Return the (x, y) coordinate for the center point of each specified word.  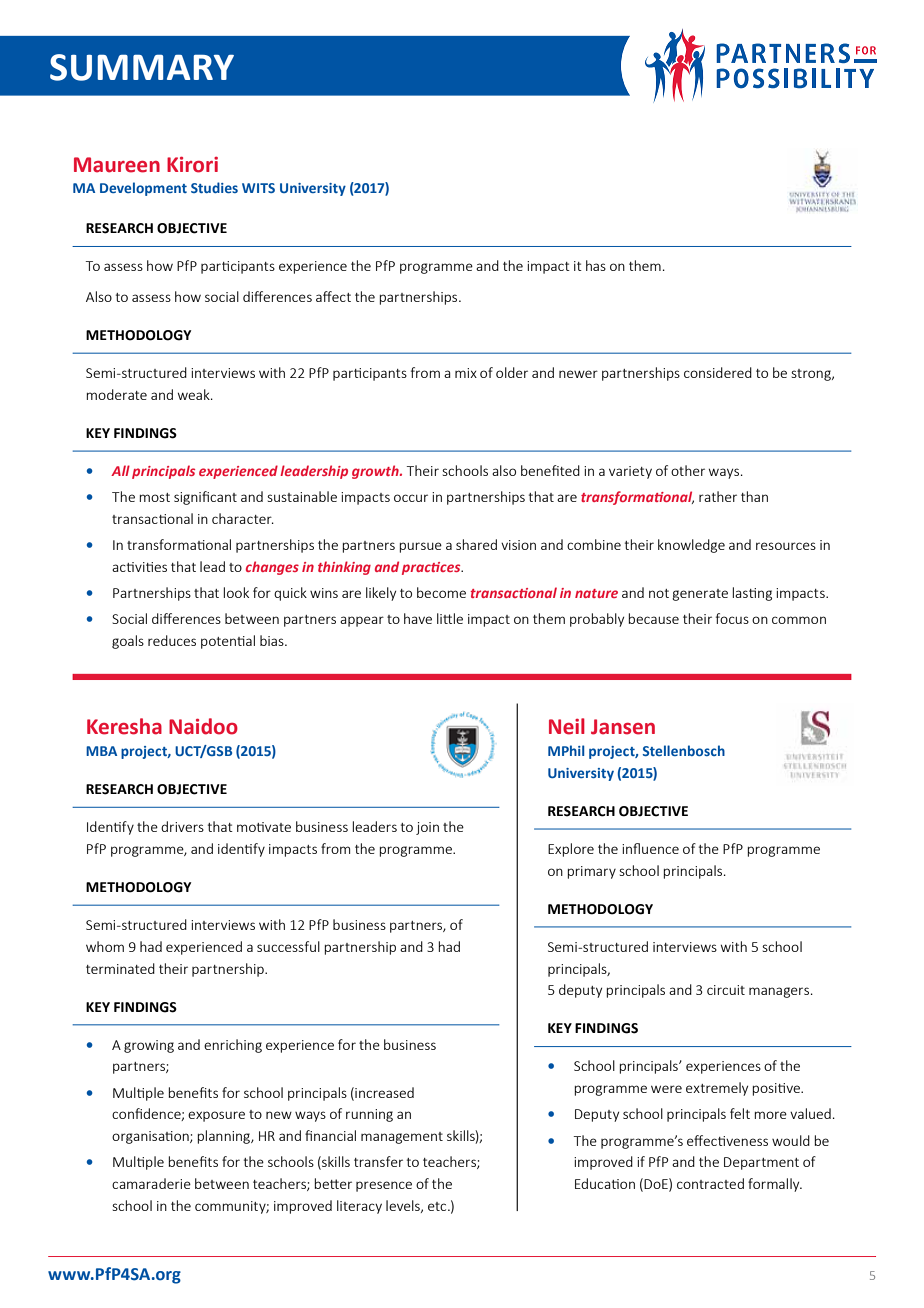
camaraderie (151, 1183)
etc (438, 1206)
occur (411, 498)
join (427, 828)
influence (650, 848)
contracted (710, 1183)
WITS (258, 188)
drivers (182, 826)
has (596, 265)
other (688, 470)
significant (205, 498)
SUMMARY (142, 67)
